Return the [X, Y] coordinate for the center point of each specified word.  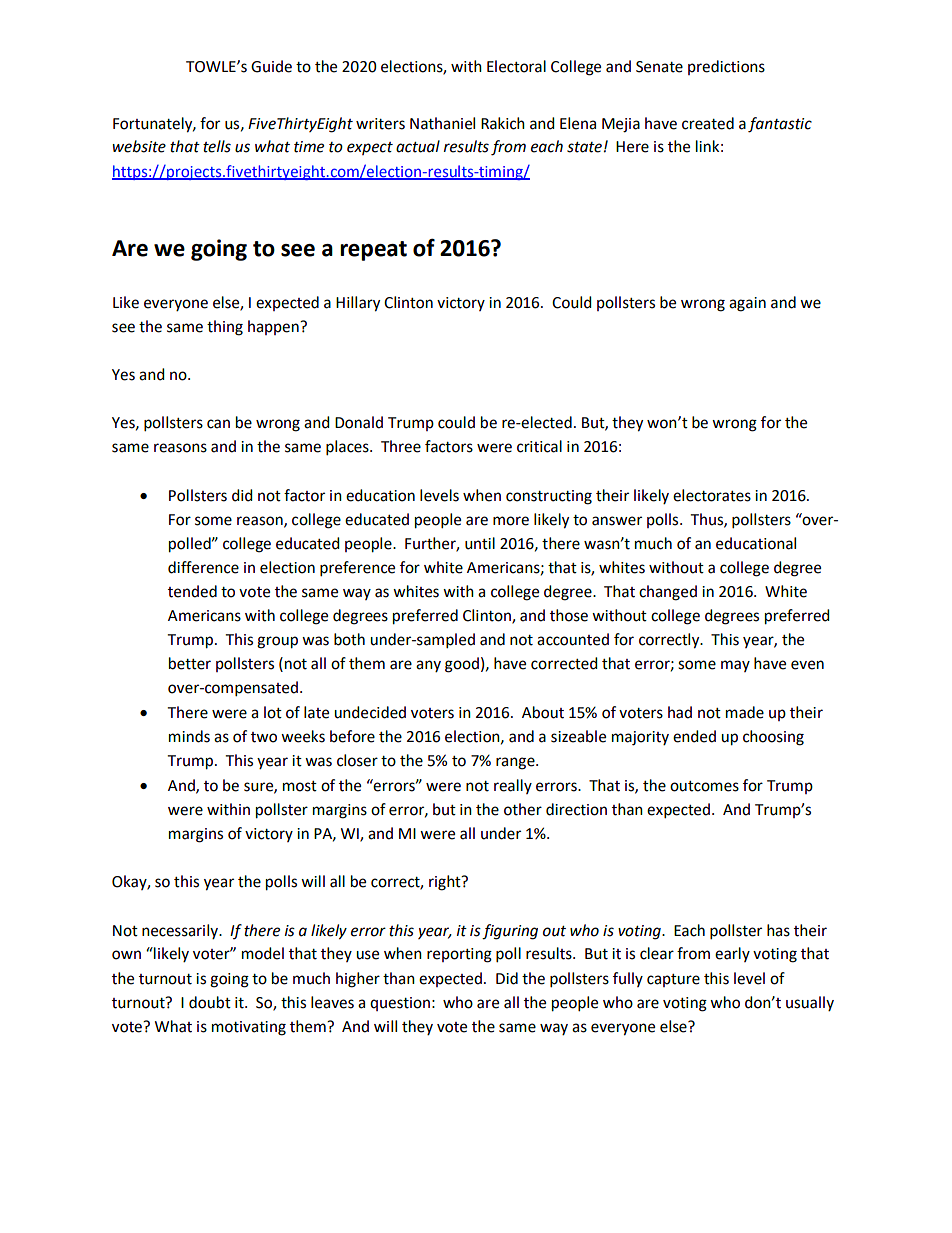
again [747, 304]
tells [217, 146]
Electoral [516, 66]
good [462, 665]
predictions [726, 67]
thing [225, 328]
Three [401, 446]
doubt [210, 1002]
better [190, 663]
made [745, 712]
